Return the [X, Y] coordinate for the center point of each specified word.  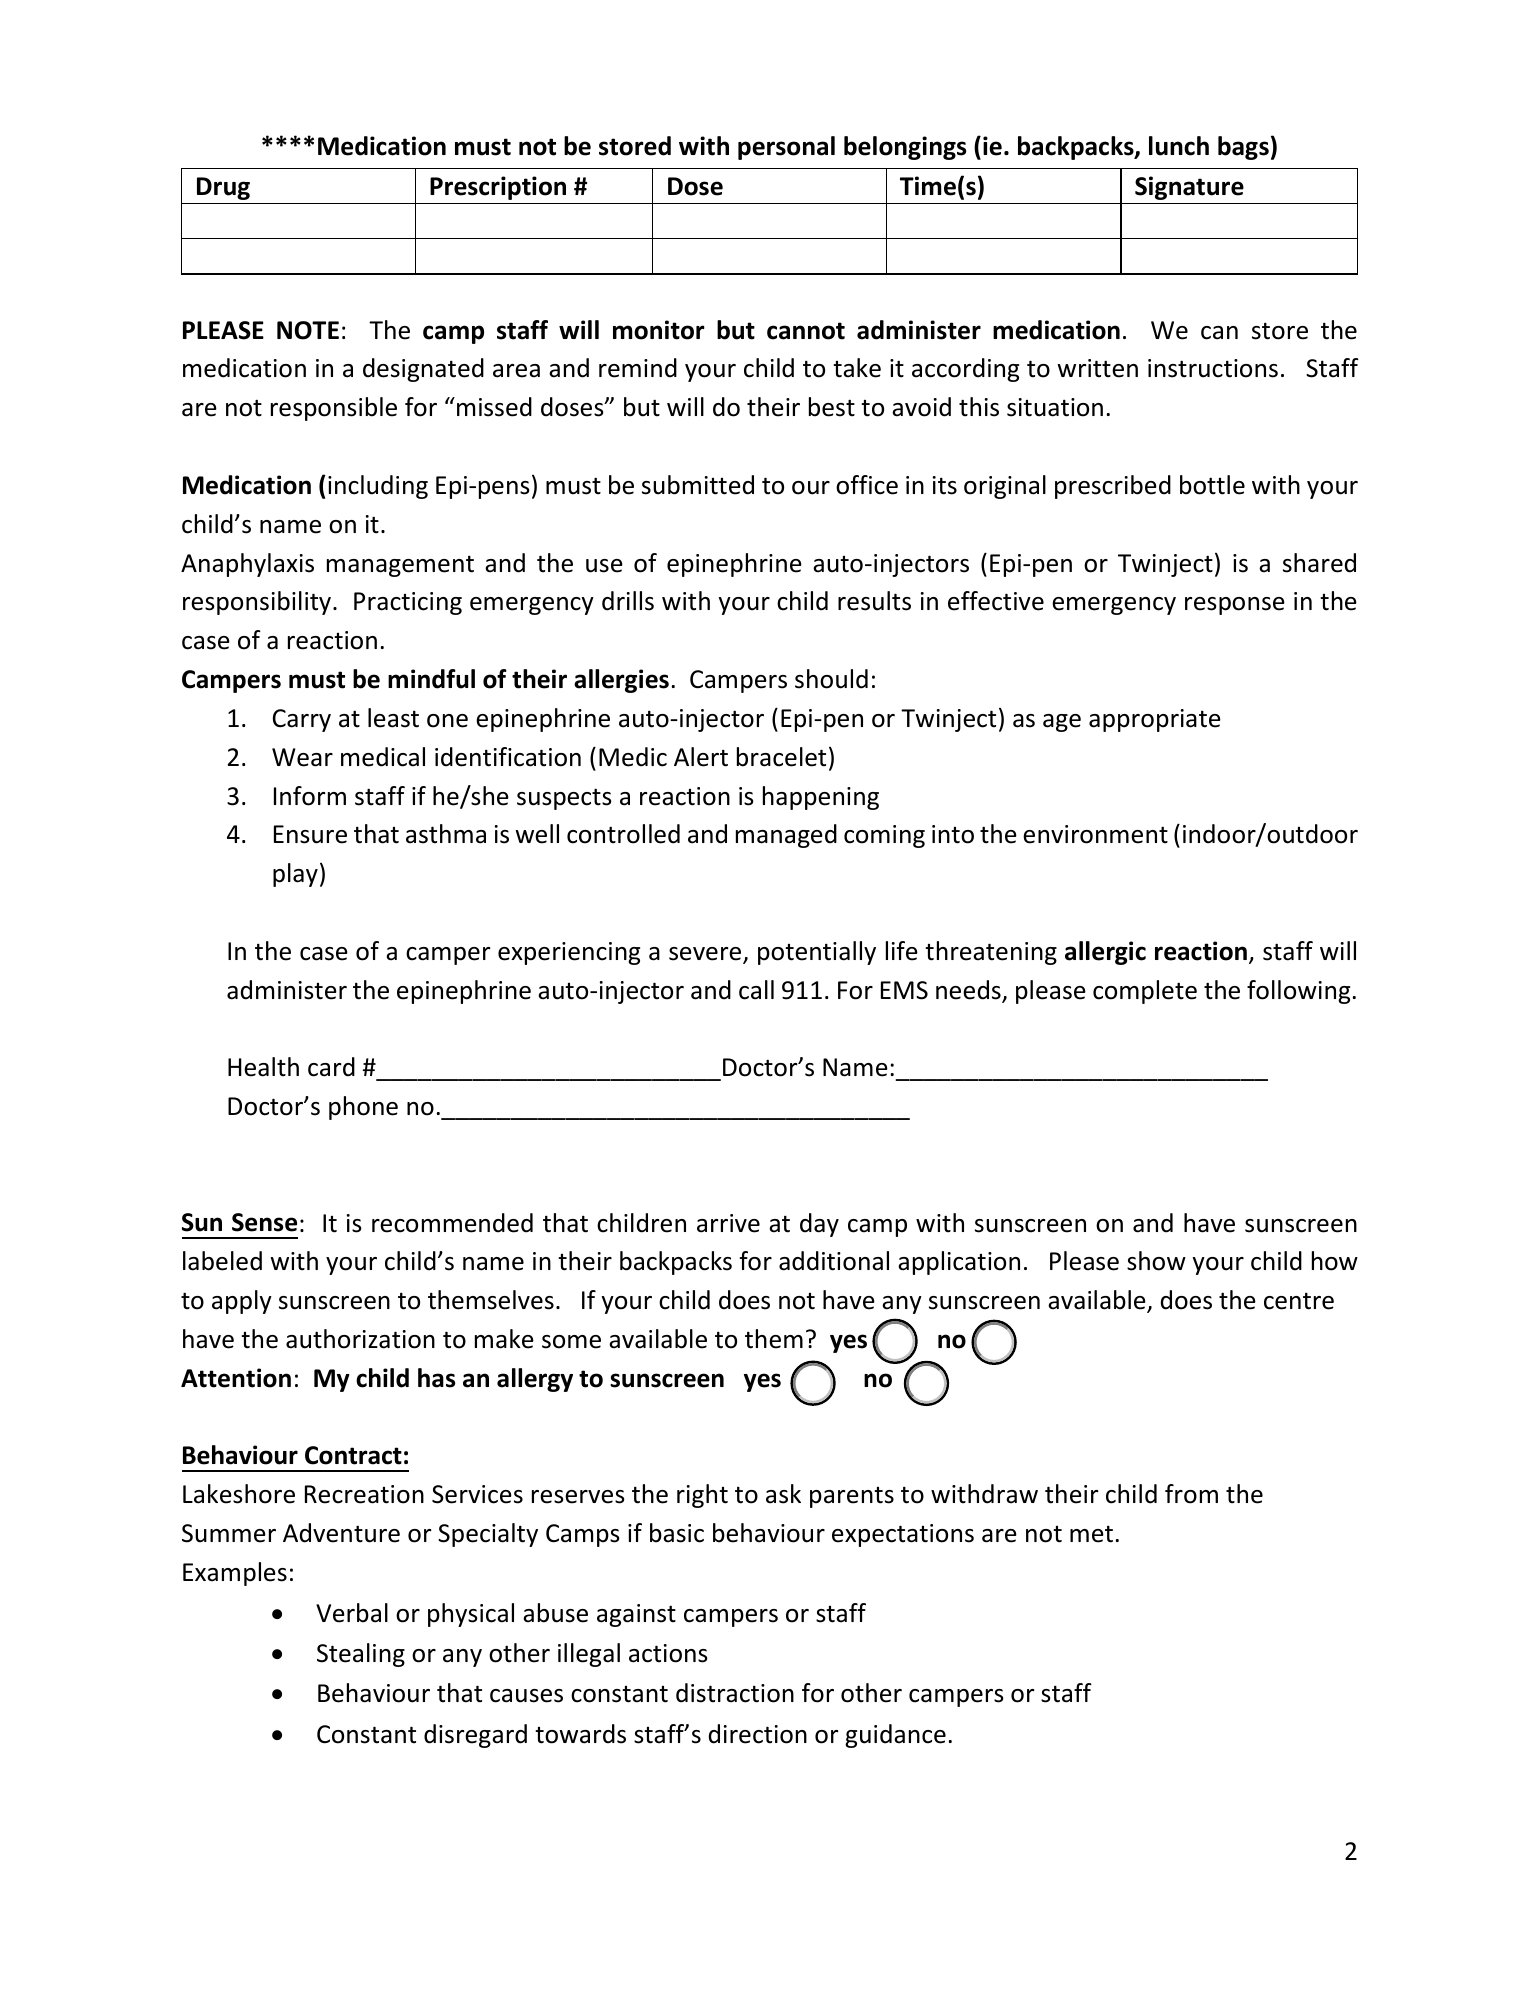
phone [363, 1108]
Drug [223, 188]
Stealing [361, 1655]
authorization [360, 1339]
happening [821, 798]
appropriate [1155, 720]
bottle [1212, 485]
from [1191, 1494]
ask [783, 1494]
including [378, 487]
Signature [1189, 188]
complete [1145, 992]
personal [786, 148]
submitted [698, 485]
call [756, 990]
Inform [310, 796]
